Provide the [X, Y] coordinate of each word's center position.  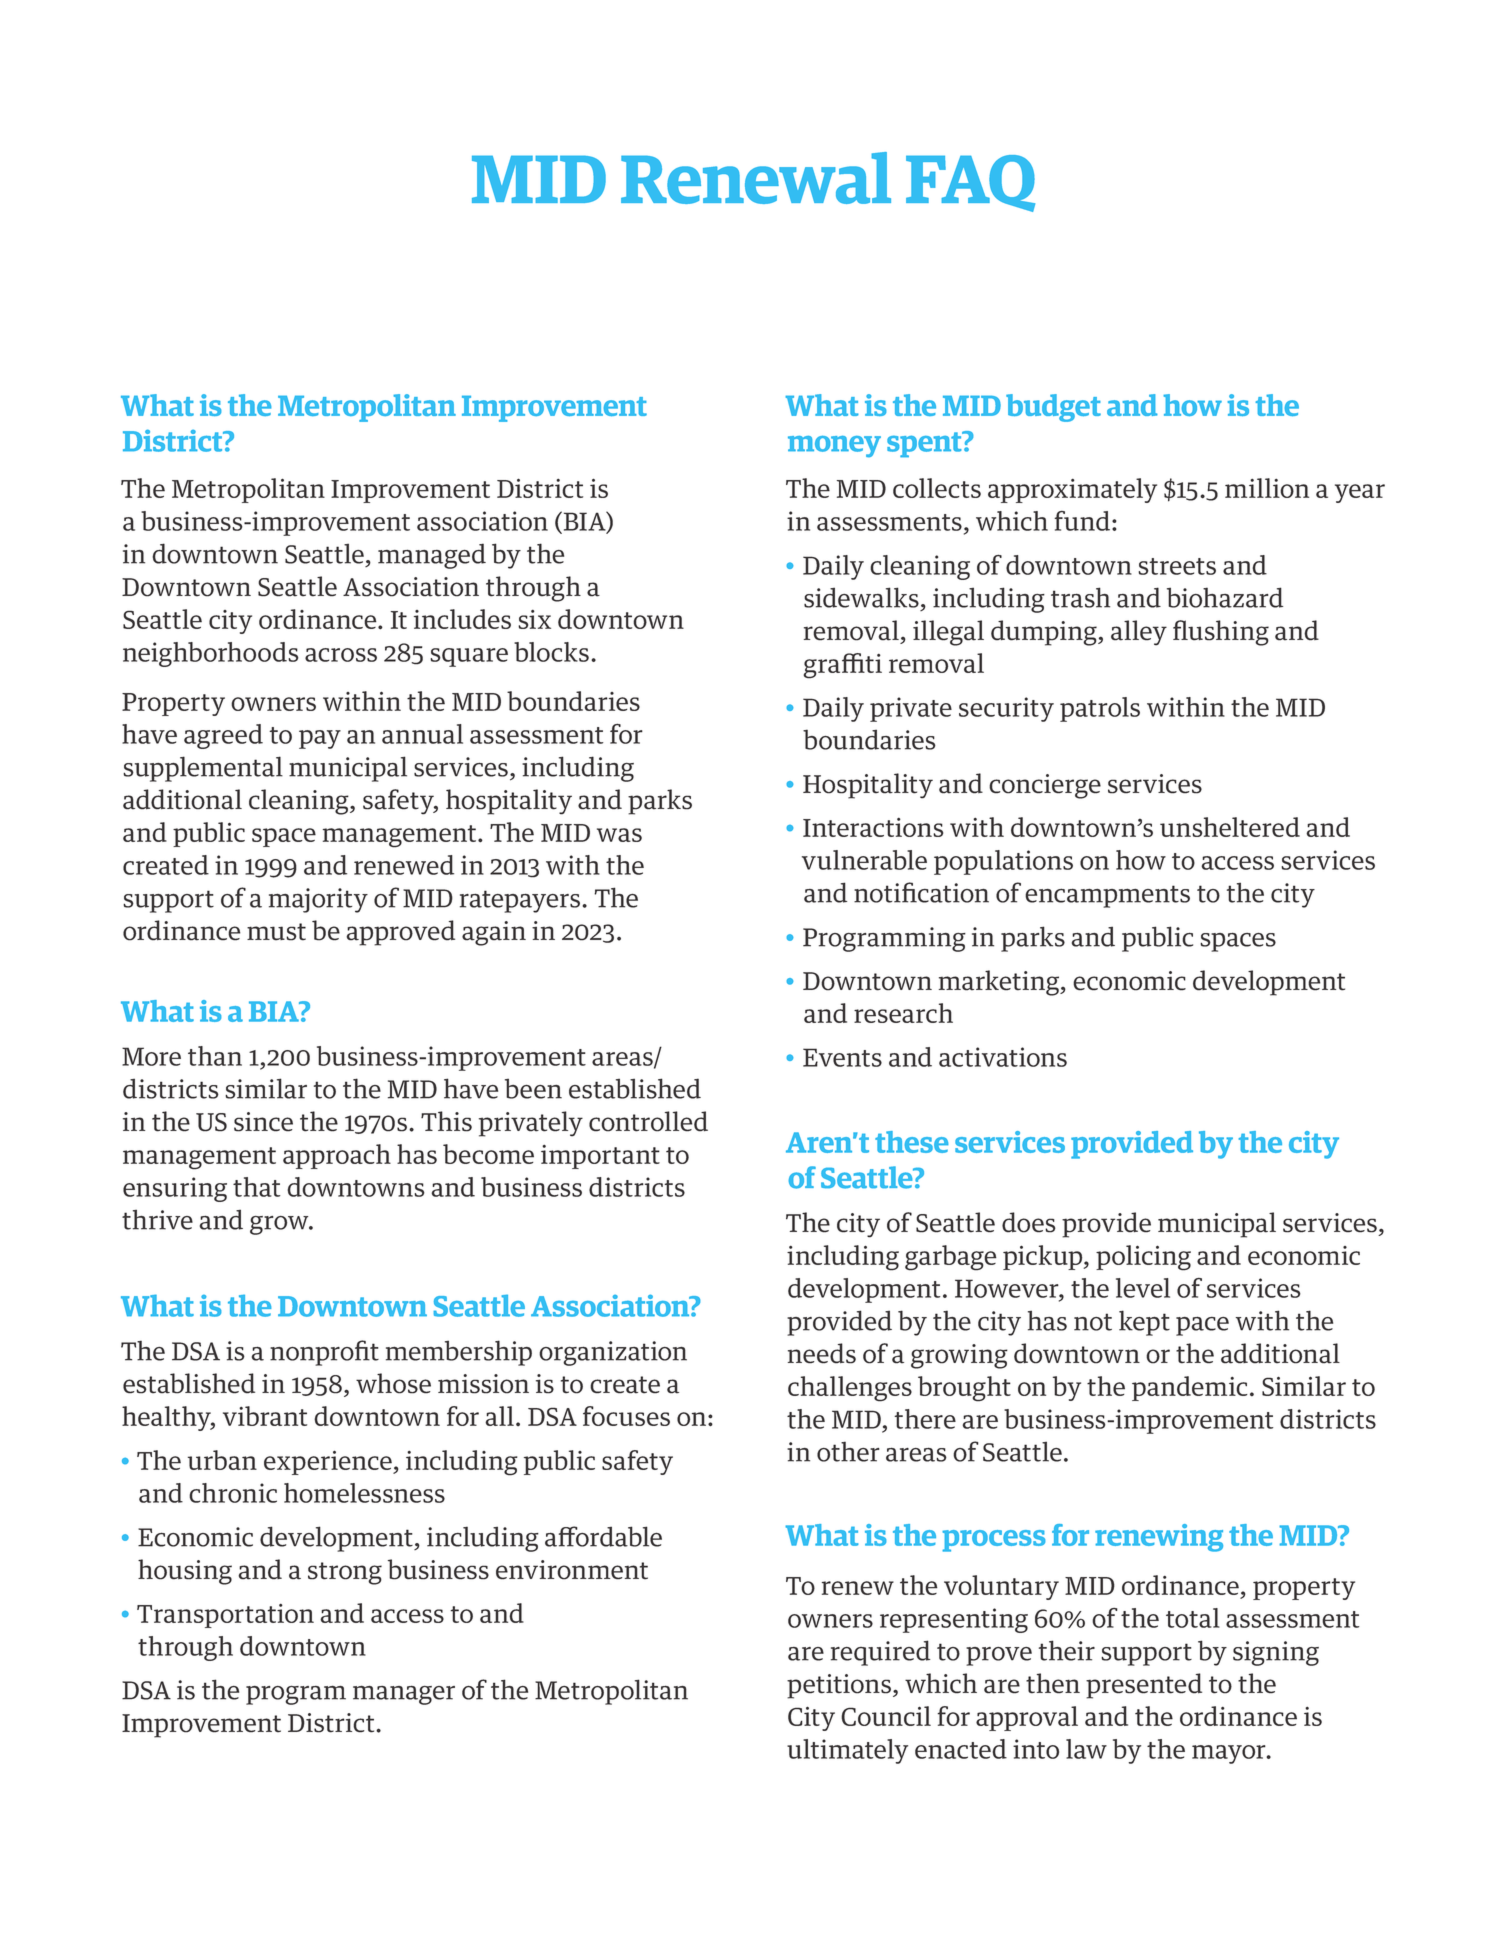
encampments [1107, 896]
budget [1053, 408]
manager [404, 1695]
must [276, 932]
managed [432, 556]
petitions [840, 1686]
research [903, 1013]
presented [1144, 1686]
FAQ [970, 183]
